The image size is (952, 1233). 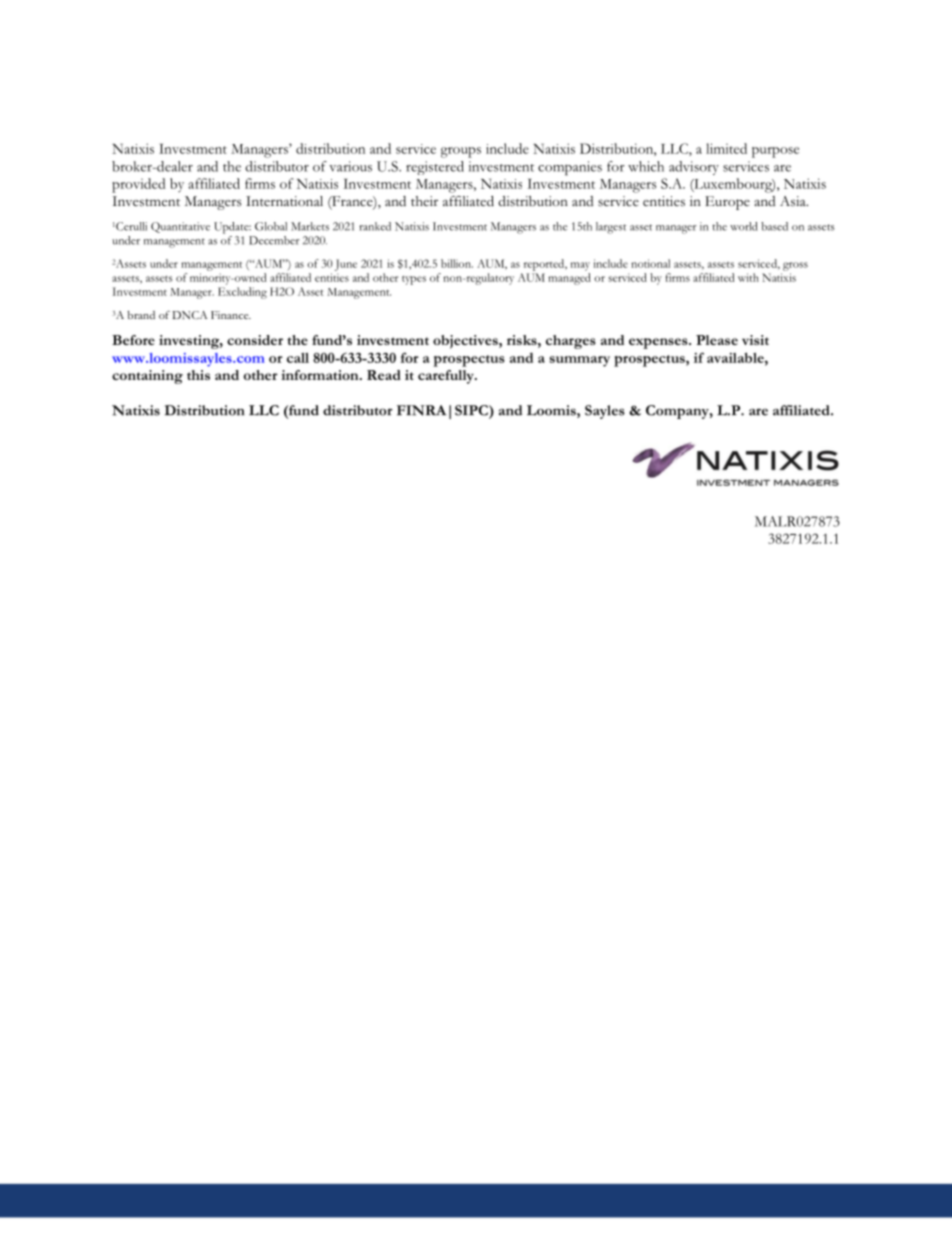 What do you see at coordinates (461, 152) in the screenshot?
I see `groups` at bounding box center [461, 152].
